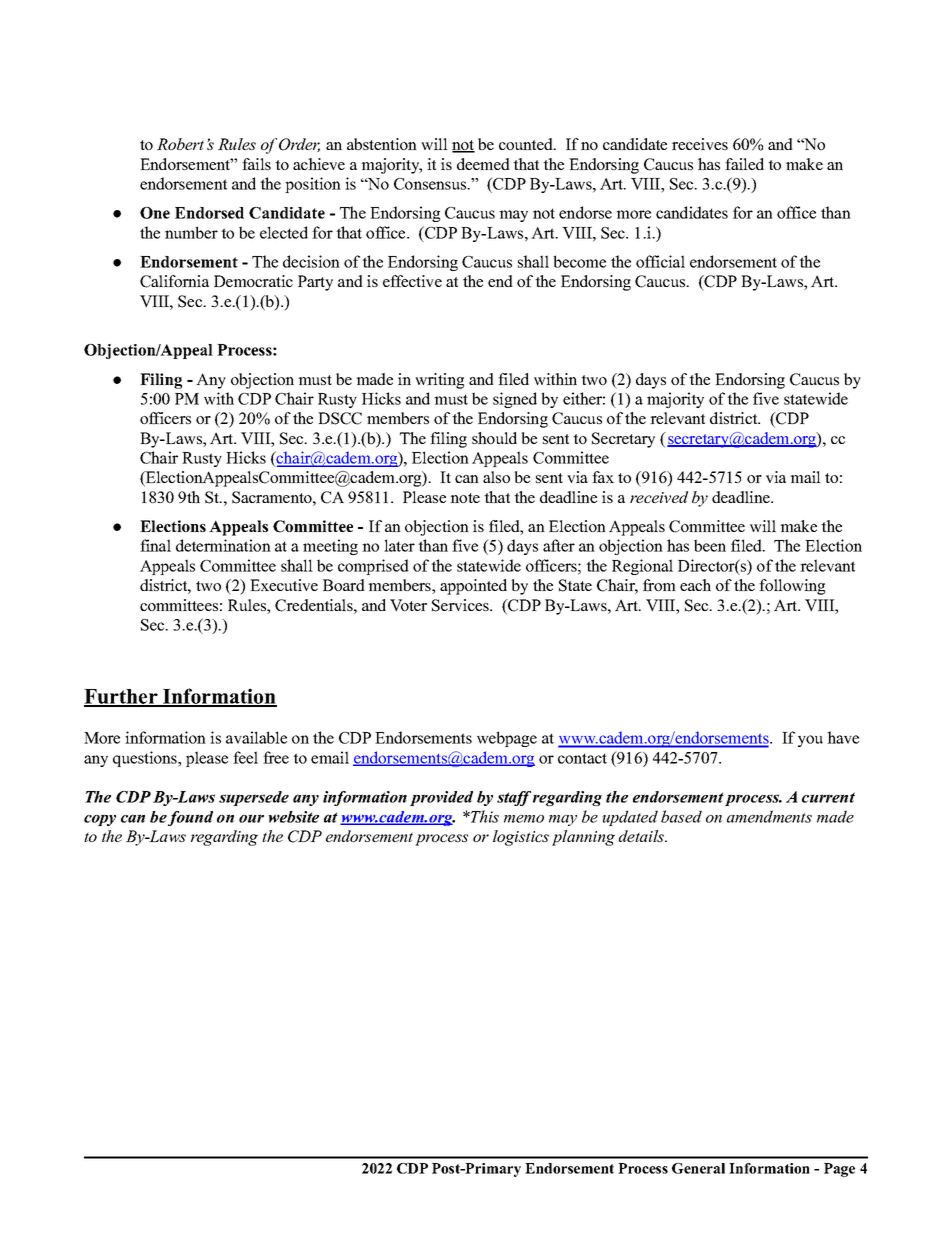  Describe the element at coordinates (483, 164) in the page. I see `deemed` at that location.
